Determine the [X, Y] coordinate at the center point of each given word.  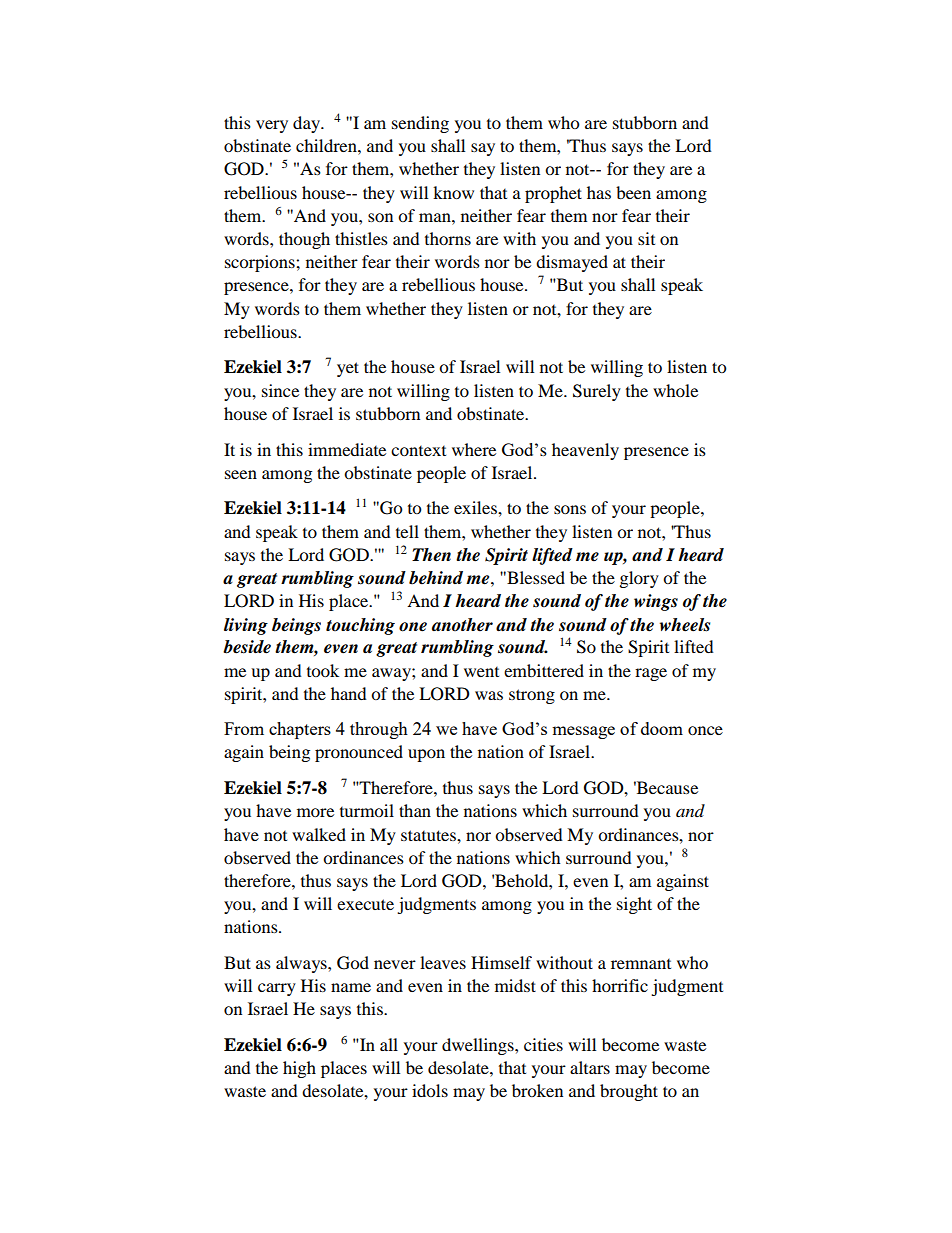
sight [634, 905]
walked [319, 834]
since [280, 390]
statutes [429, 835]
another [462, 625]
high [299, 1069]
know [453, 192]
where [474, 449]
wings [656, 602]
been [633, 192]
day [308, 124]
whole [675, 390]
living [246, 626]
